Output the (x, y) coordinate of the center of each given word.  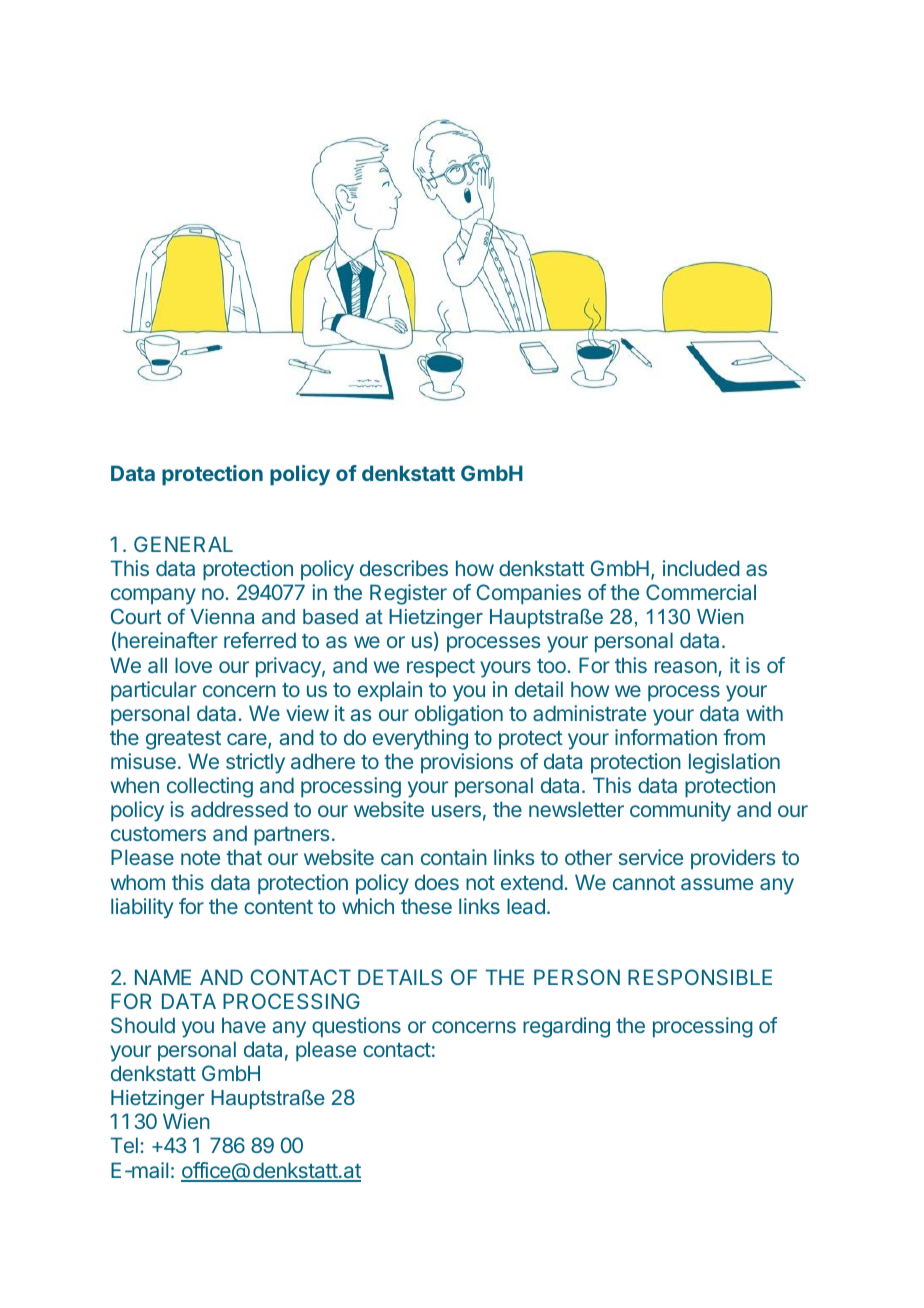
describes (404, 568)
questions (356, 1027)
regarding (566, 1027)
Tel (124, 1145)
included (701, 568)
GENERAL (183, 544)
